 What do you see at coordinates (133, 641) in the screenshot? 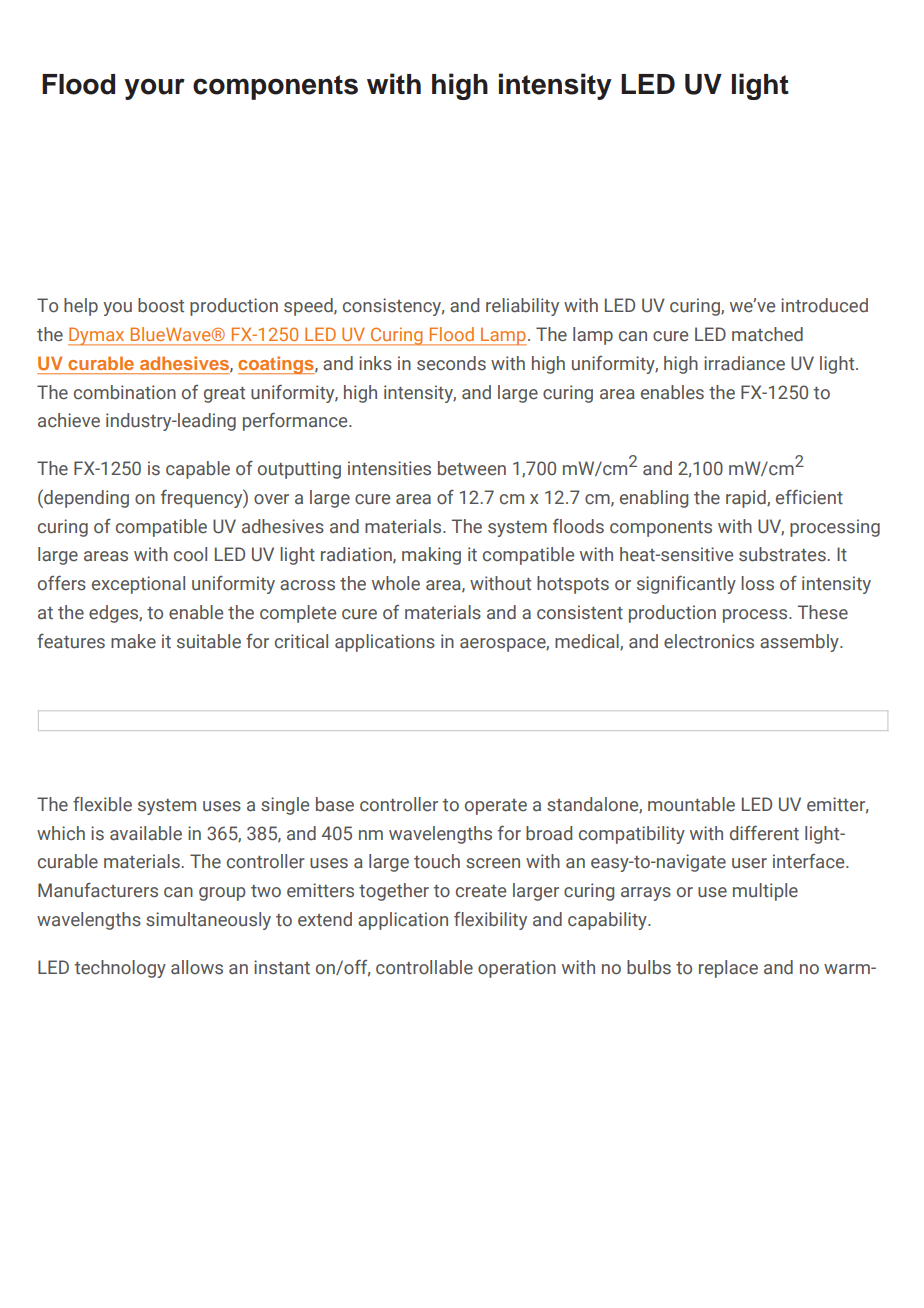
I see `make` at bounding box center [133, 641].
